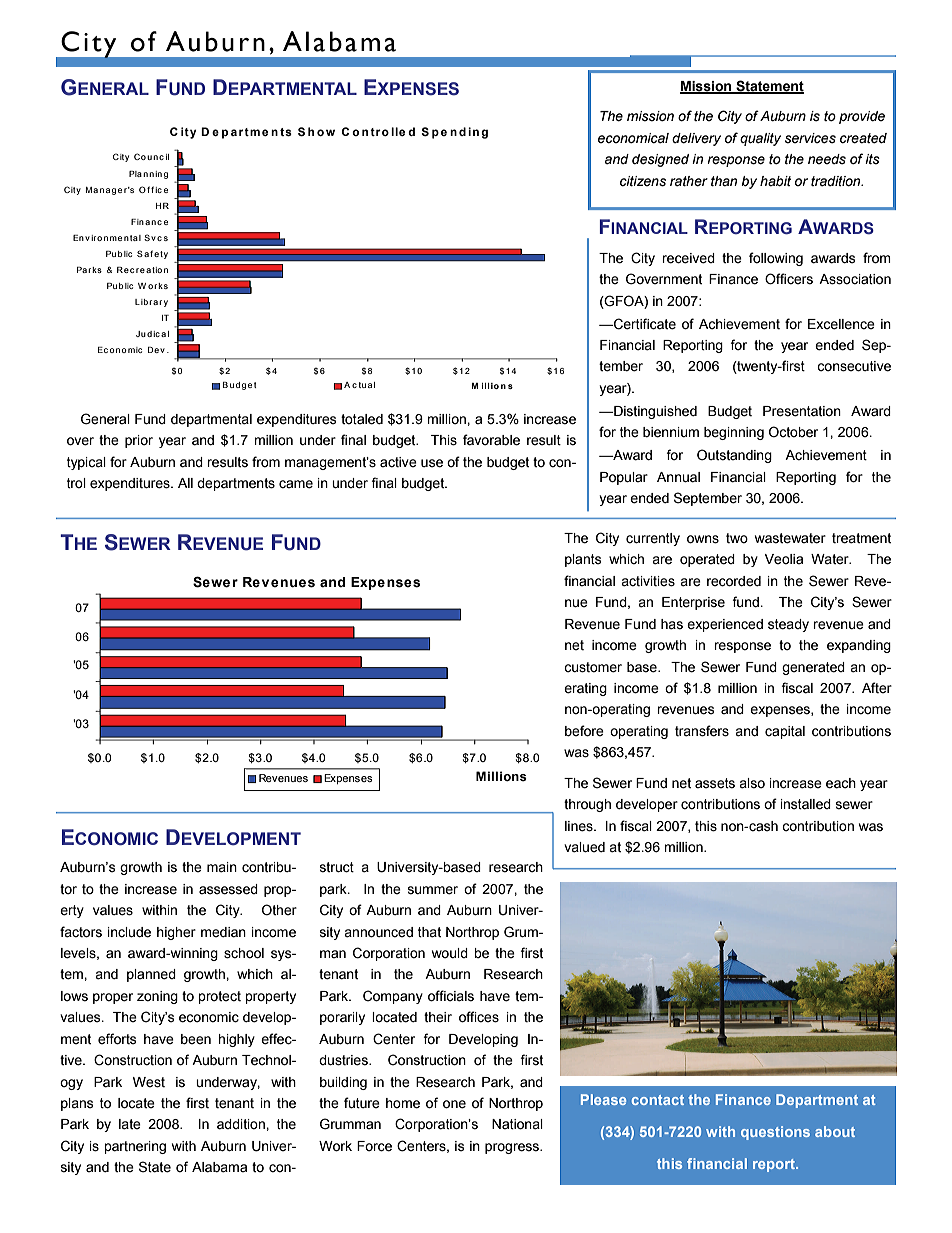  I want to click on typical, so click(86, 463).
